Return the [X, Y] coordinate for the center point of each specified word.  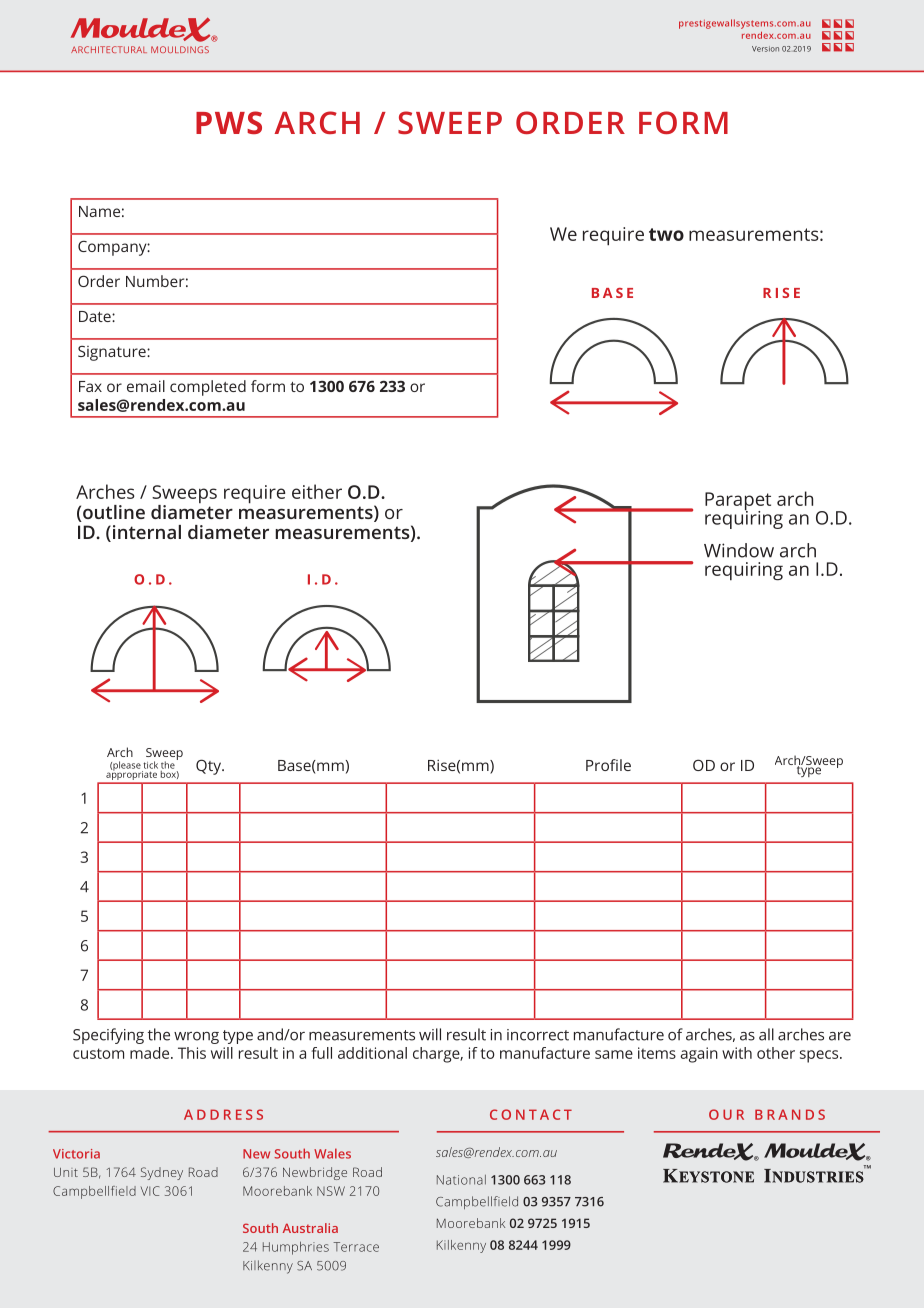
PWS [229, 122]
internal [145, 533]
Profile [608, 765]
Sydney [162, 1173]
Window [739, 550]
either [317, 491]
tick [150, 765]
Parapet [738, 502]
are [840, 1036]
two [666, 234]
